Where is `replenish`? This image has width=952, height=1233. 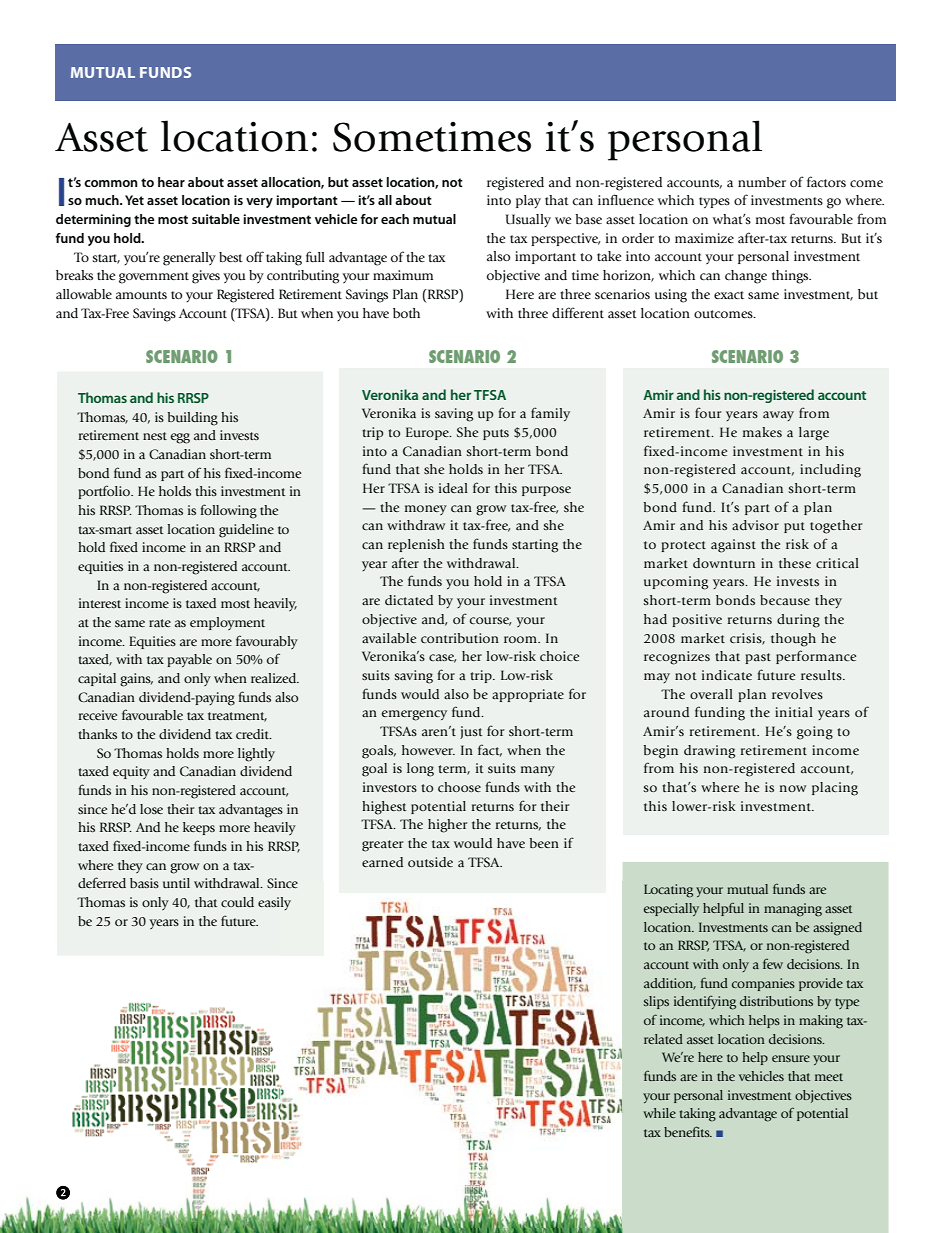 replenish is located at coordinates (416, 545).
